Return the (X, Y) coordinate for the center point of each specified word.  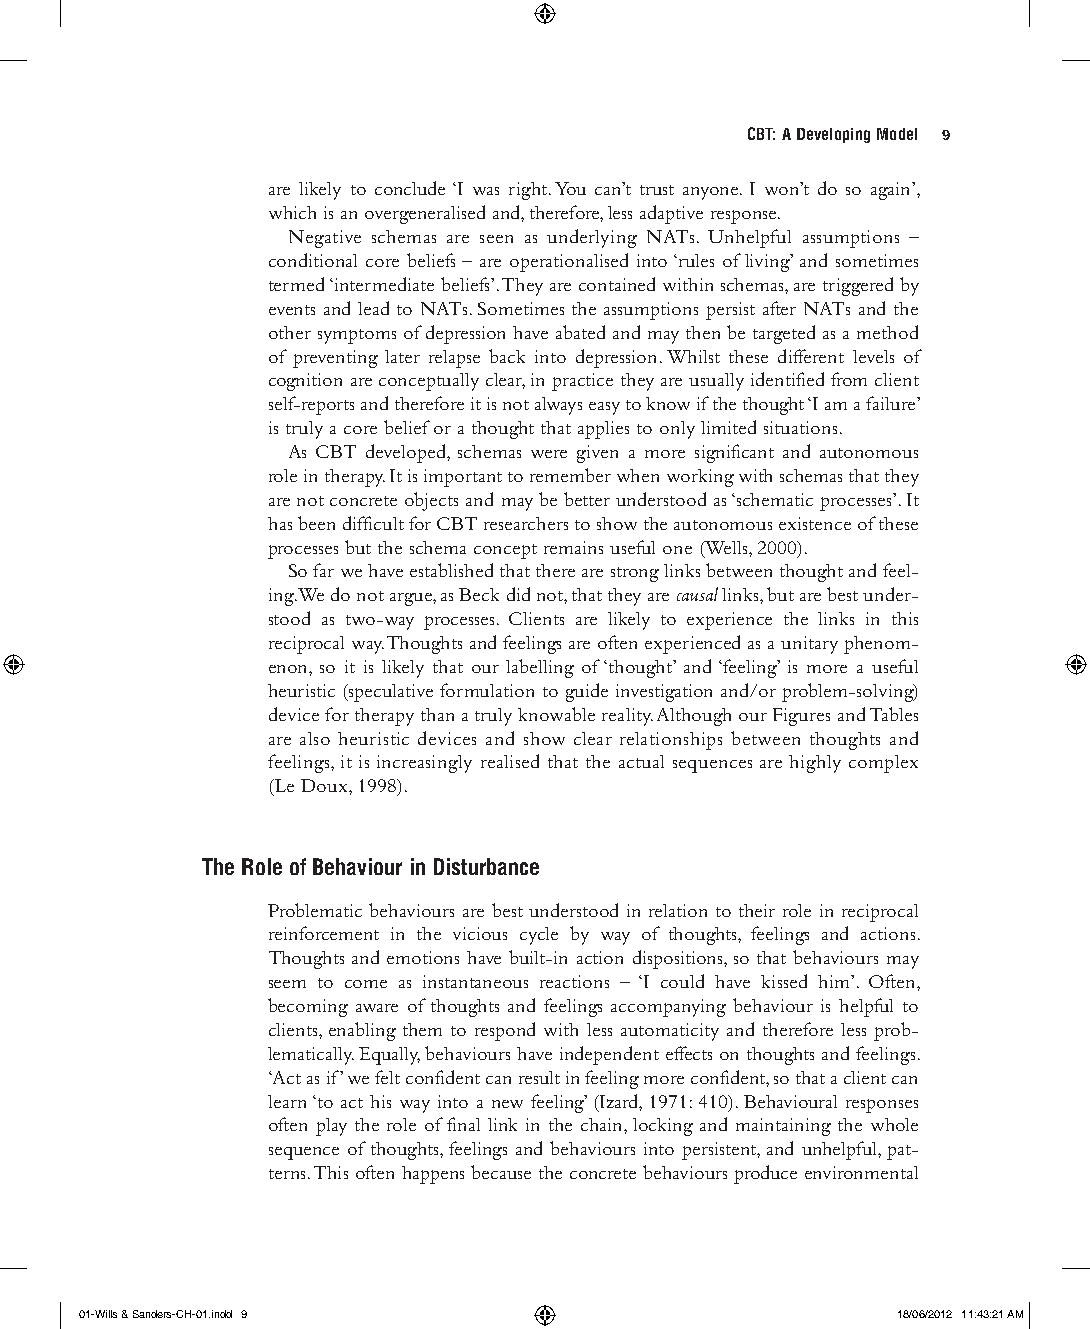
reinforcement (324, 933)
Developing (833, 135)
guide (587, 692)
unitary (809, 645)
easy (604, 408)
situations (800, 427)
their (757, 910)
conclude (410, 188)
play (331, 1127)
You (570, 188)
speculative (390, 693)
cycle (539, 936)
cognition (305, 382)
